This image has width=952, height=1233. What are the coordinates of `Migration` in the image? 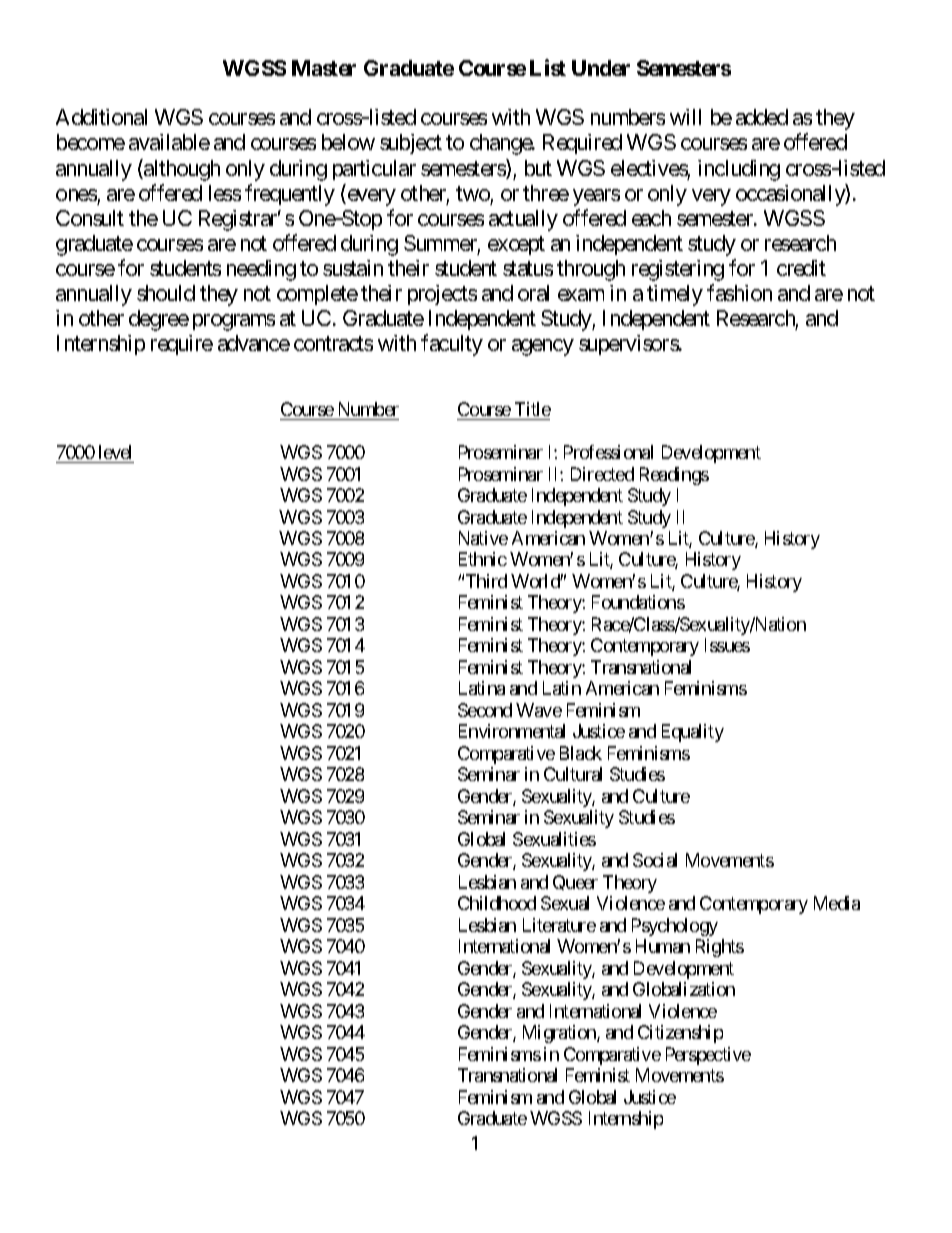 It's located at (560, 1034).
